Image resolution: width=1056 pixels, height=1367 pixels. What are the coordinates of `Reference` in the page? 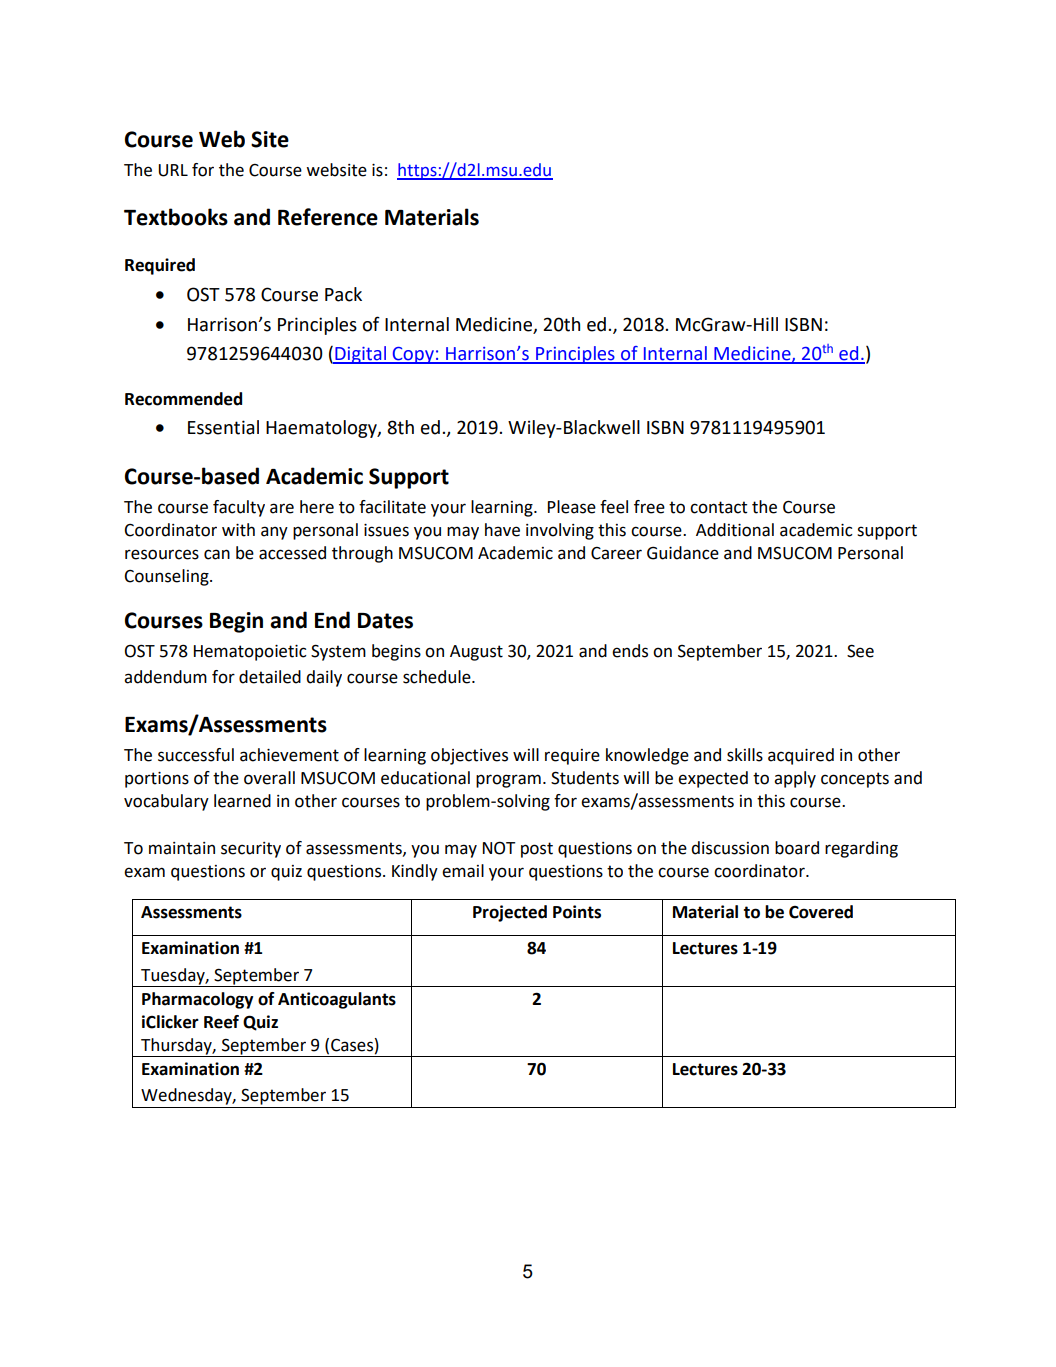 It's located at (328, 217).
